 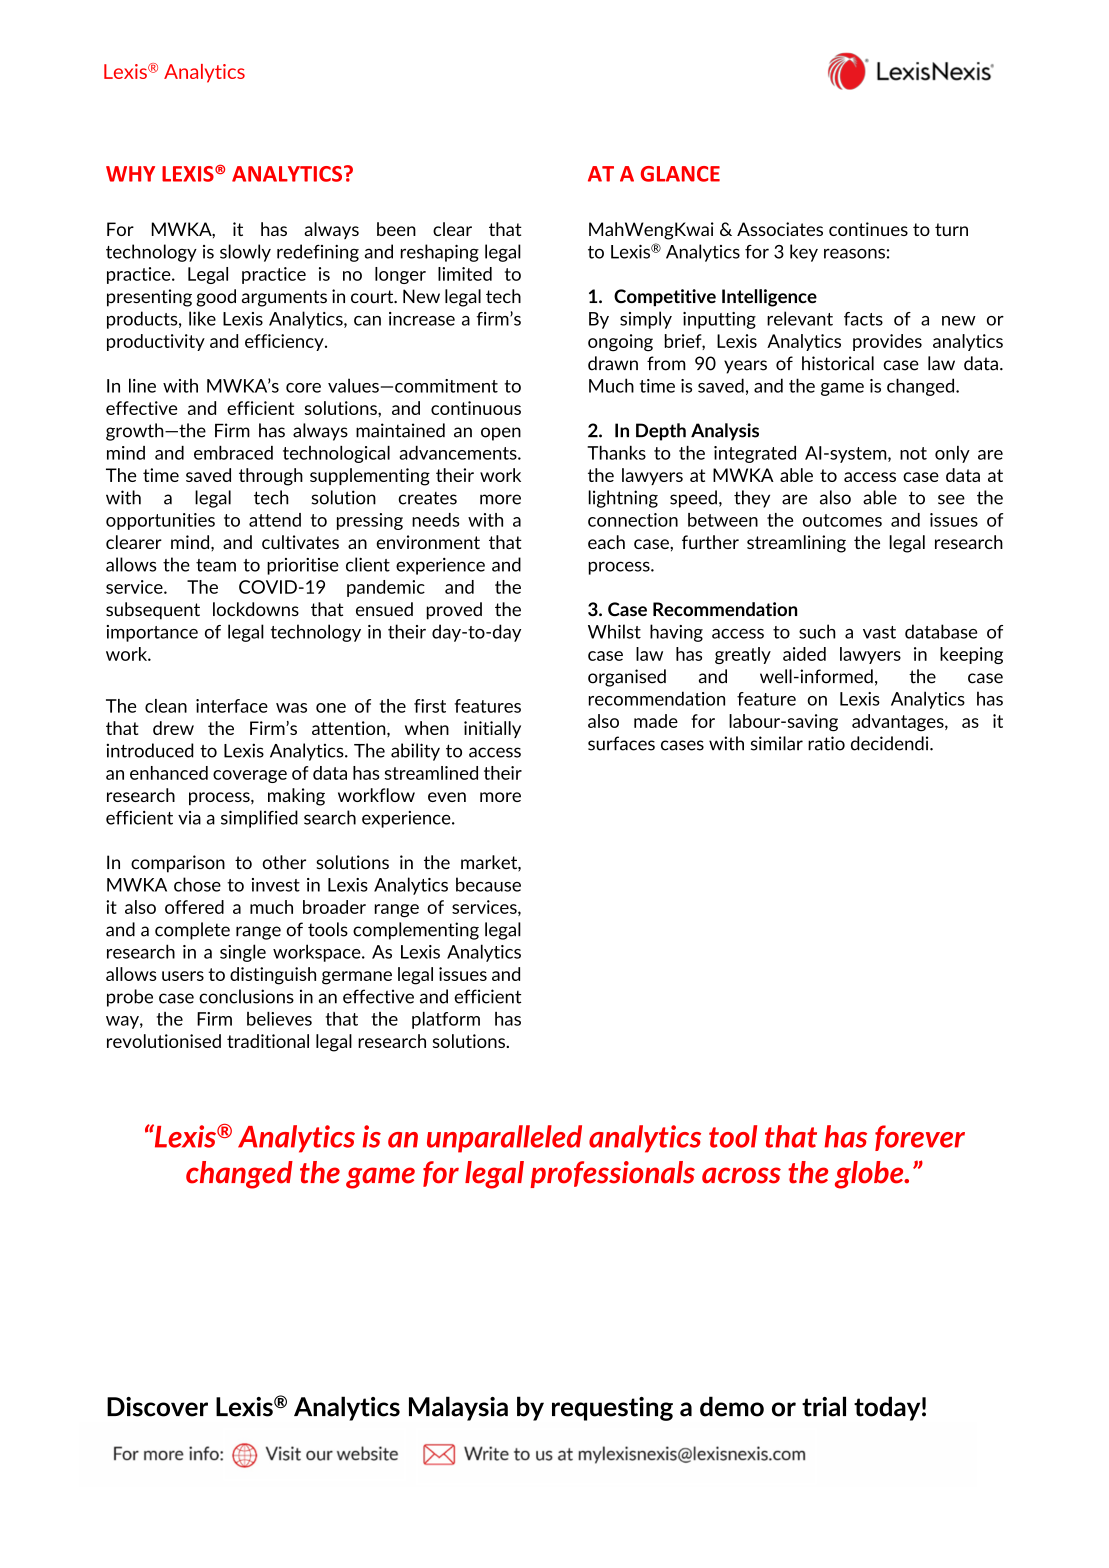 What do you see at coordinates (245, 253) in the document?
I see `slowly` at bounding box center [245, 253].
